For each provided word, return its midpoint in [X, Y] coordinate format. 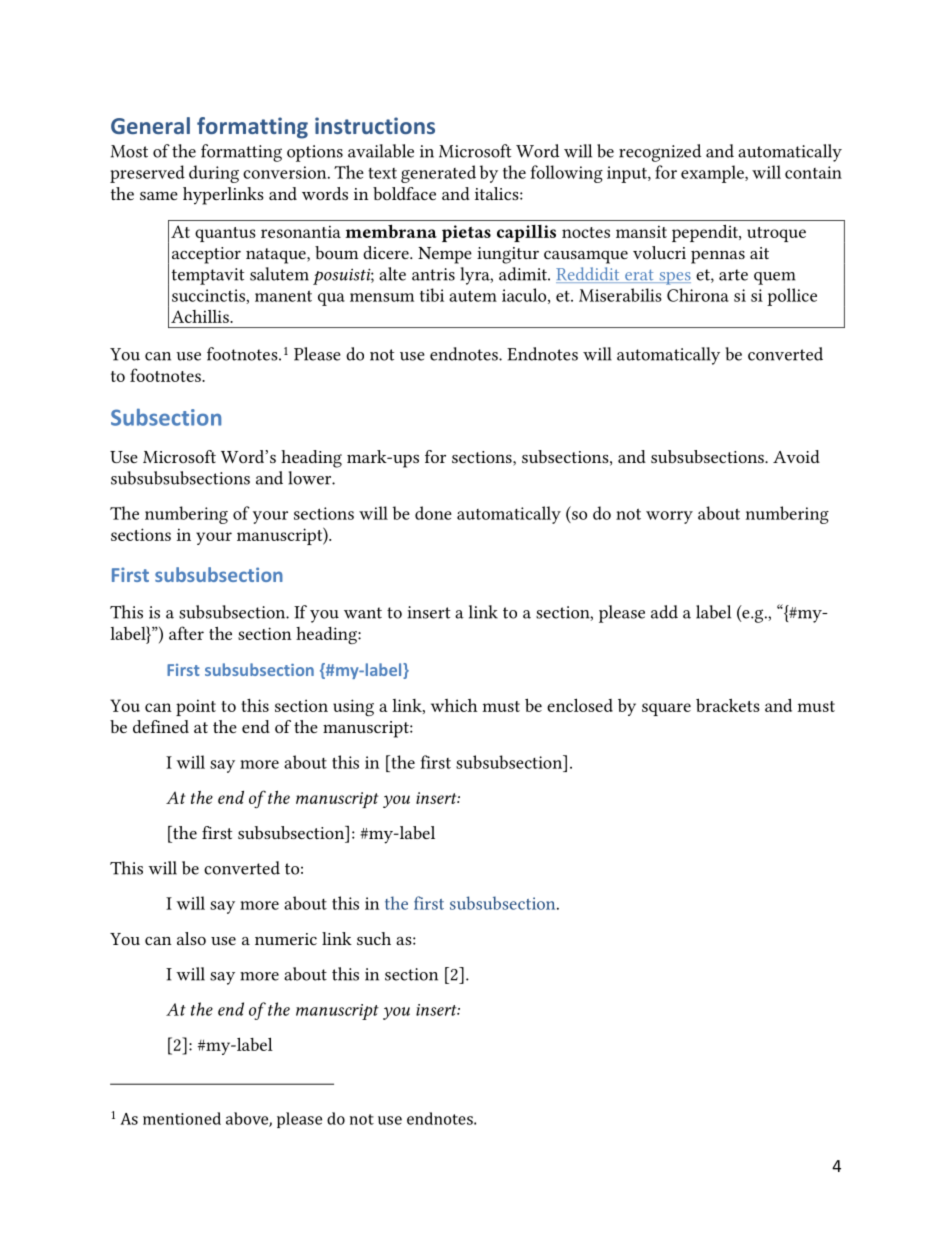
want [363, 613]
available [381, 151]
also [191, 938]
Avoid [796, 456]
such [374, 938]
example [713, 174]
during [214, 174]
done [433, 513]
